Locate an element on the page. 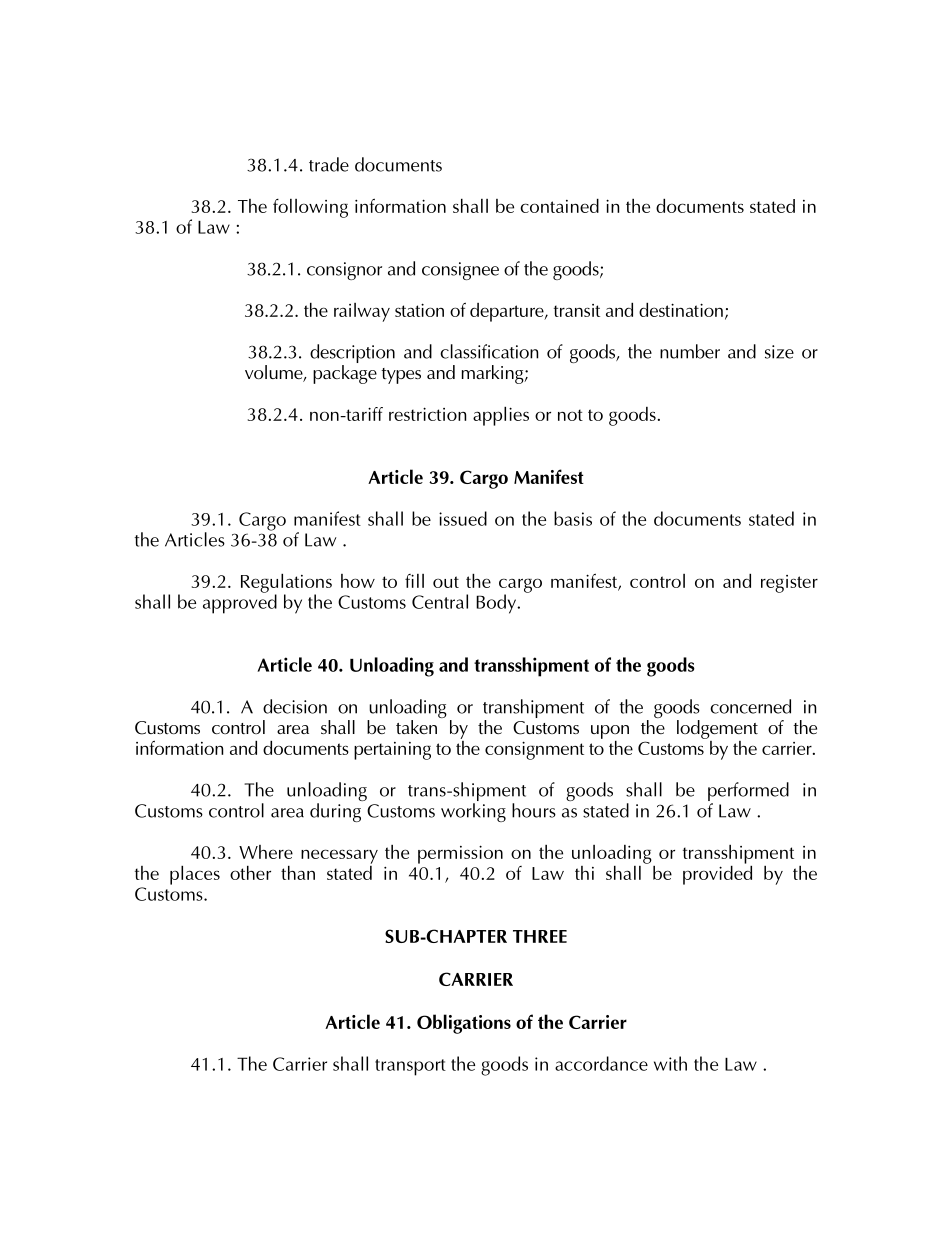 This image has width=952, height=1233. working is located at coordinates (473, 812).
